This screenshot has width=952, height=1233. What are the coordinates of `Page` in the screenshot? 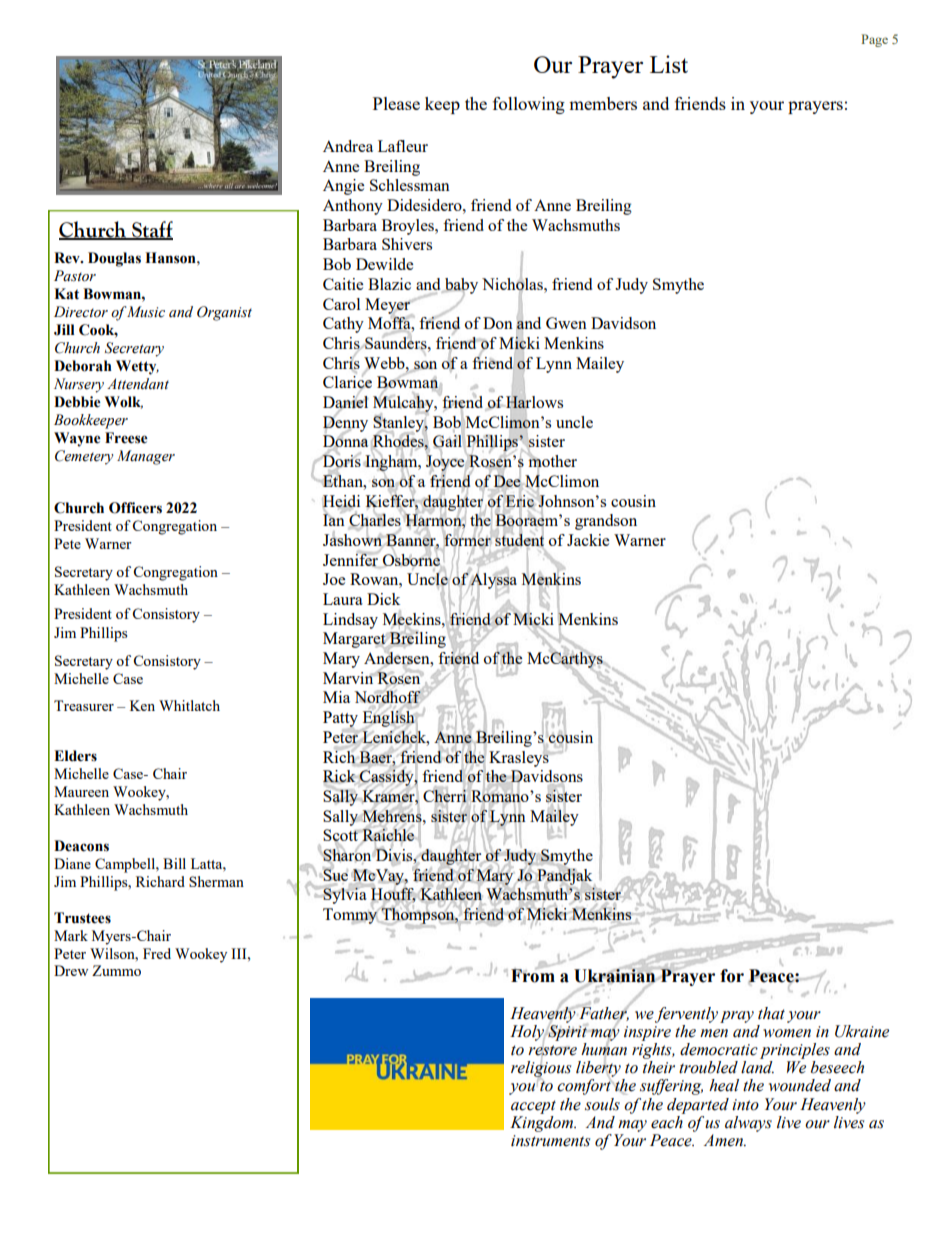 It's located at (874, 40).
